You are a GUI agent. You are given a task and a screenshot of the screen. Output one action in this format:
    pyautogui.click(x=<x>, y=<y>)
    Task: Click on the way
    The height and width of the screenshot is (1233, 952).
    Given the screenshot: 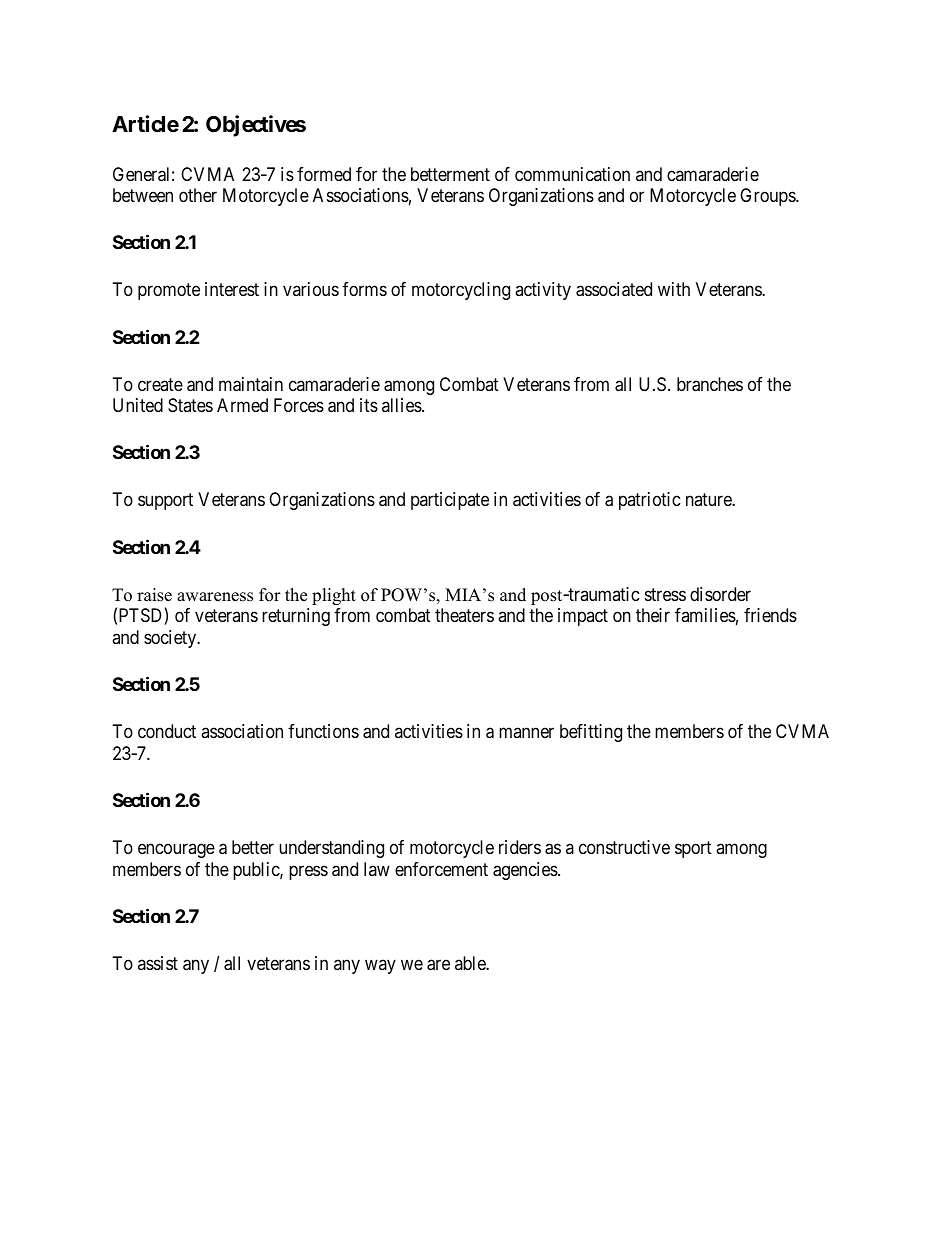 What is the action you would take?
    pyautogui.click(x=380, y=966)
